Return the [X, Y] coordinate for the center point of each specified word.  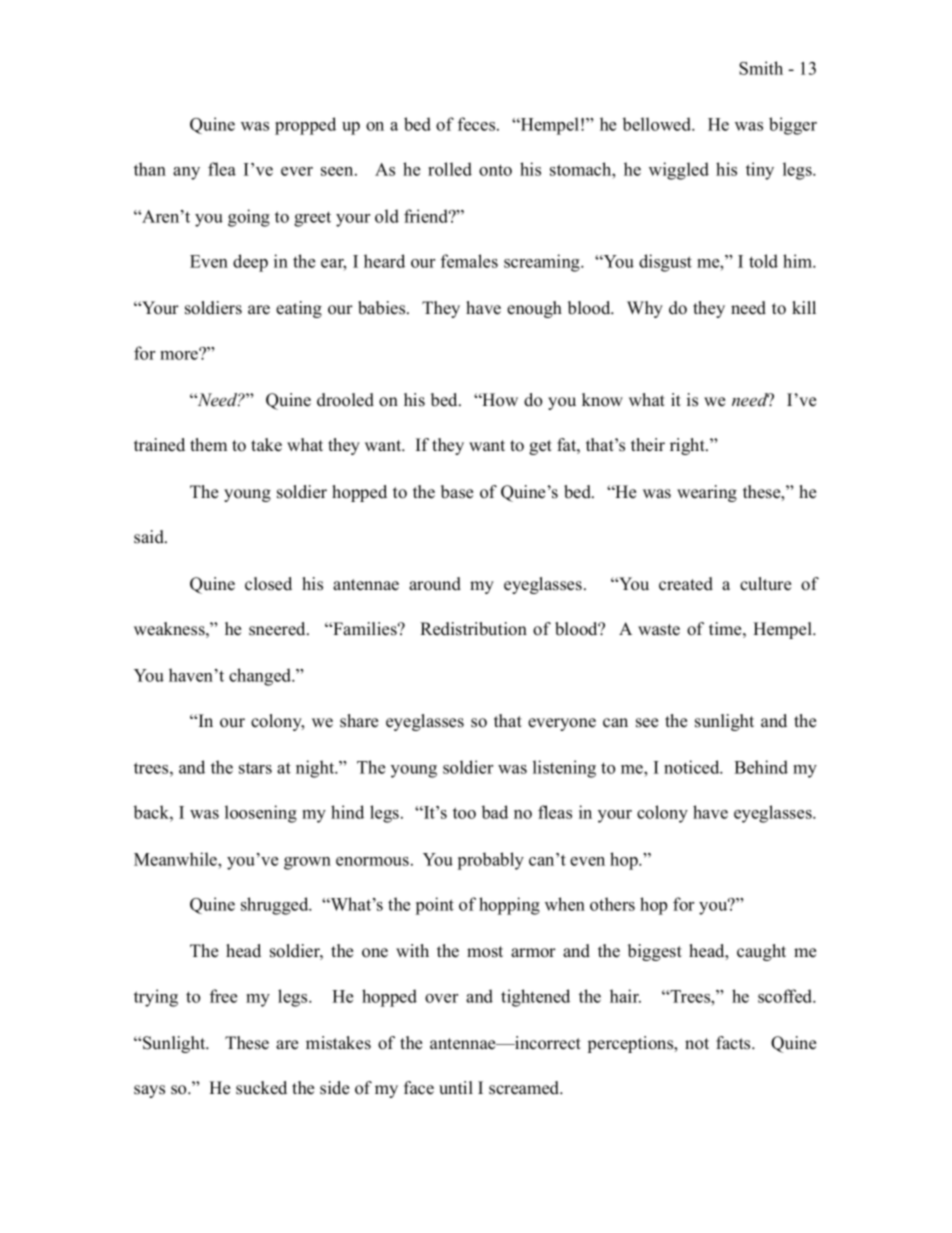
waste [659, 630]
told [763, 261]
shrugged [276, 906]
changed [261, 677]
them [208, 445]
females [469, 261]
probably [491, 861]
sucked [261, 1088]
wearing [707, 493]
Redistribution [473, 629]
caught [761, 952]
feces [478, 124]
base [457, 492]
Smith [761, 68]
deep [250, 263]
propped [305, 126]
